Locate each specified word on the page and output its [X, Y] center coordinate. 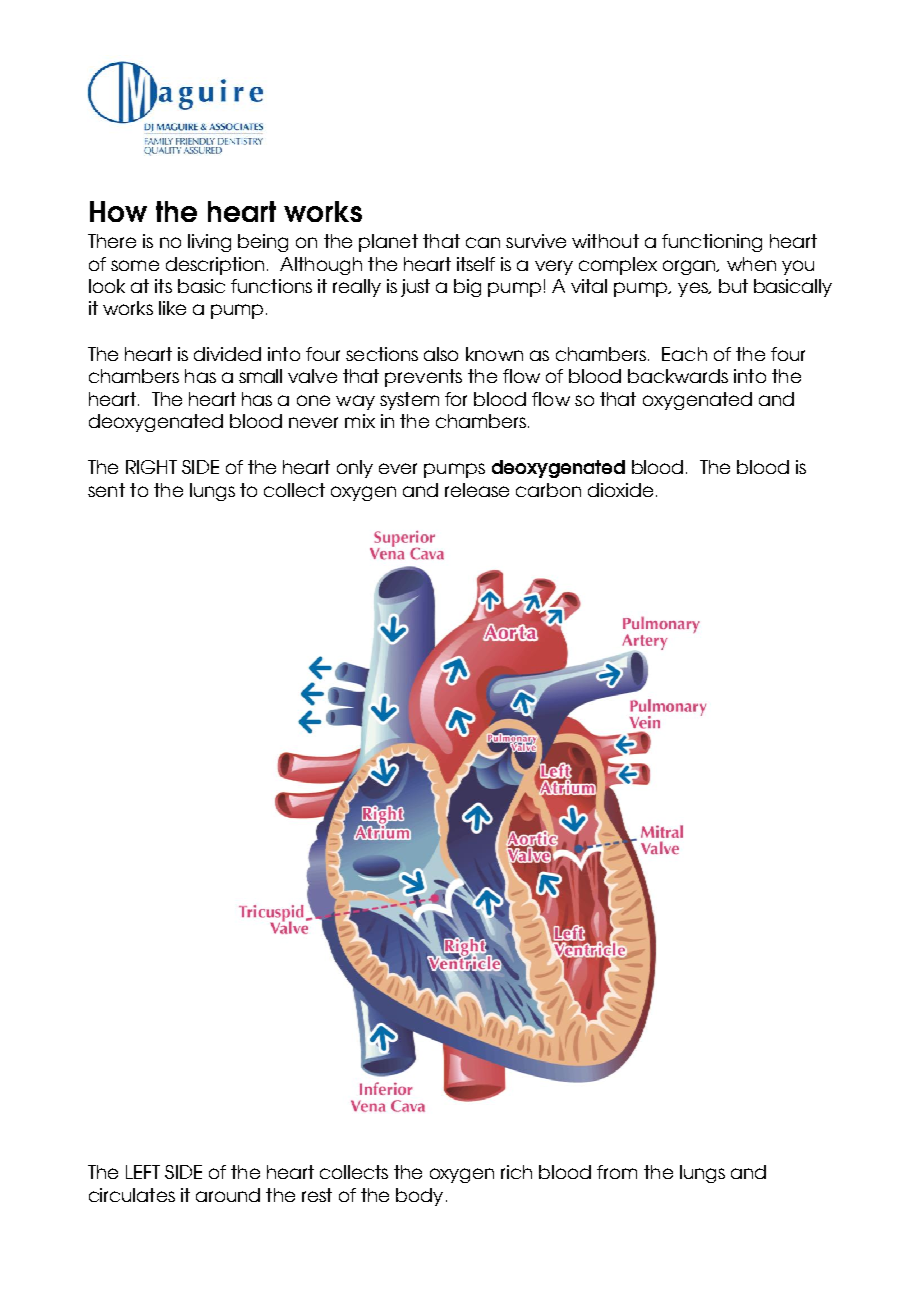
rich [516, 1172]
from [617, 1172]
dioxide [620, 490]
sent [106, 490]
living [209, 243]
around [228, 1195]
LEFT [143, 1172]
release [477, 490]
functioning [712, 243]
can [483, 242]
